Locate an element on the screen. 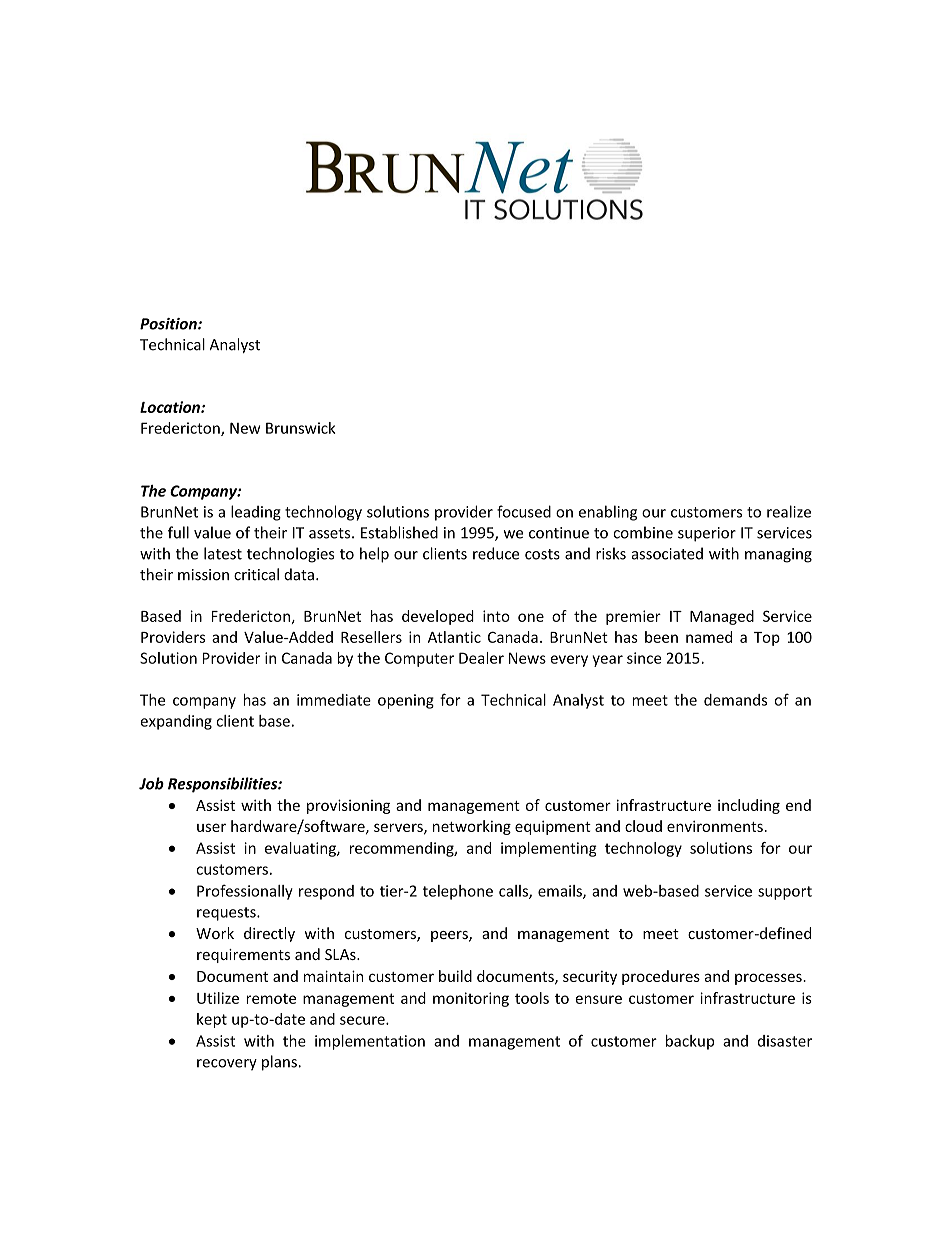  reduce is located at coordinates (496, 553).
